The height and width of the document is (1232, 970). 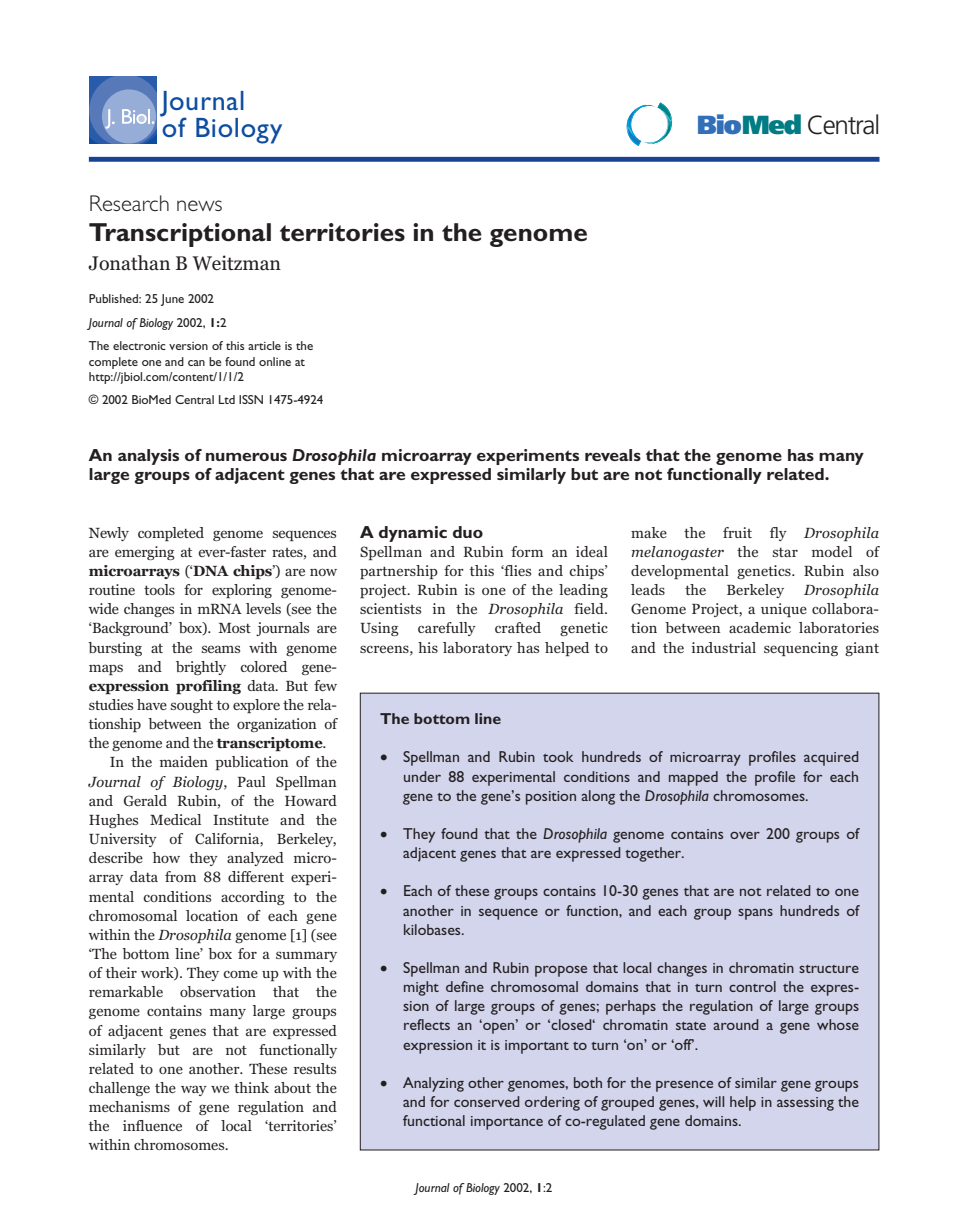 What do you see at coordinates (745, 835) in the document?
I see `over` at bounding box center [745, 835].
